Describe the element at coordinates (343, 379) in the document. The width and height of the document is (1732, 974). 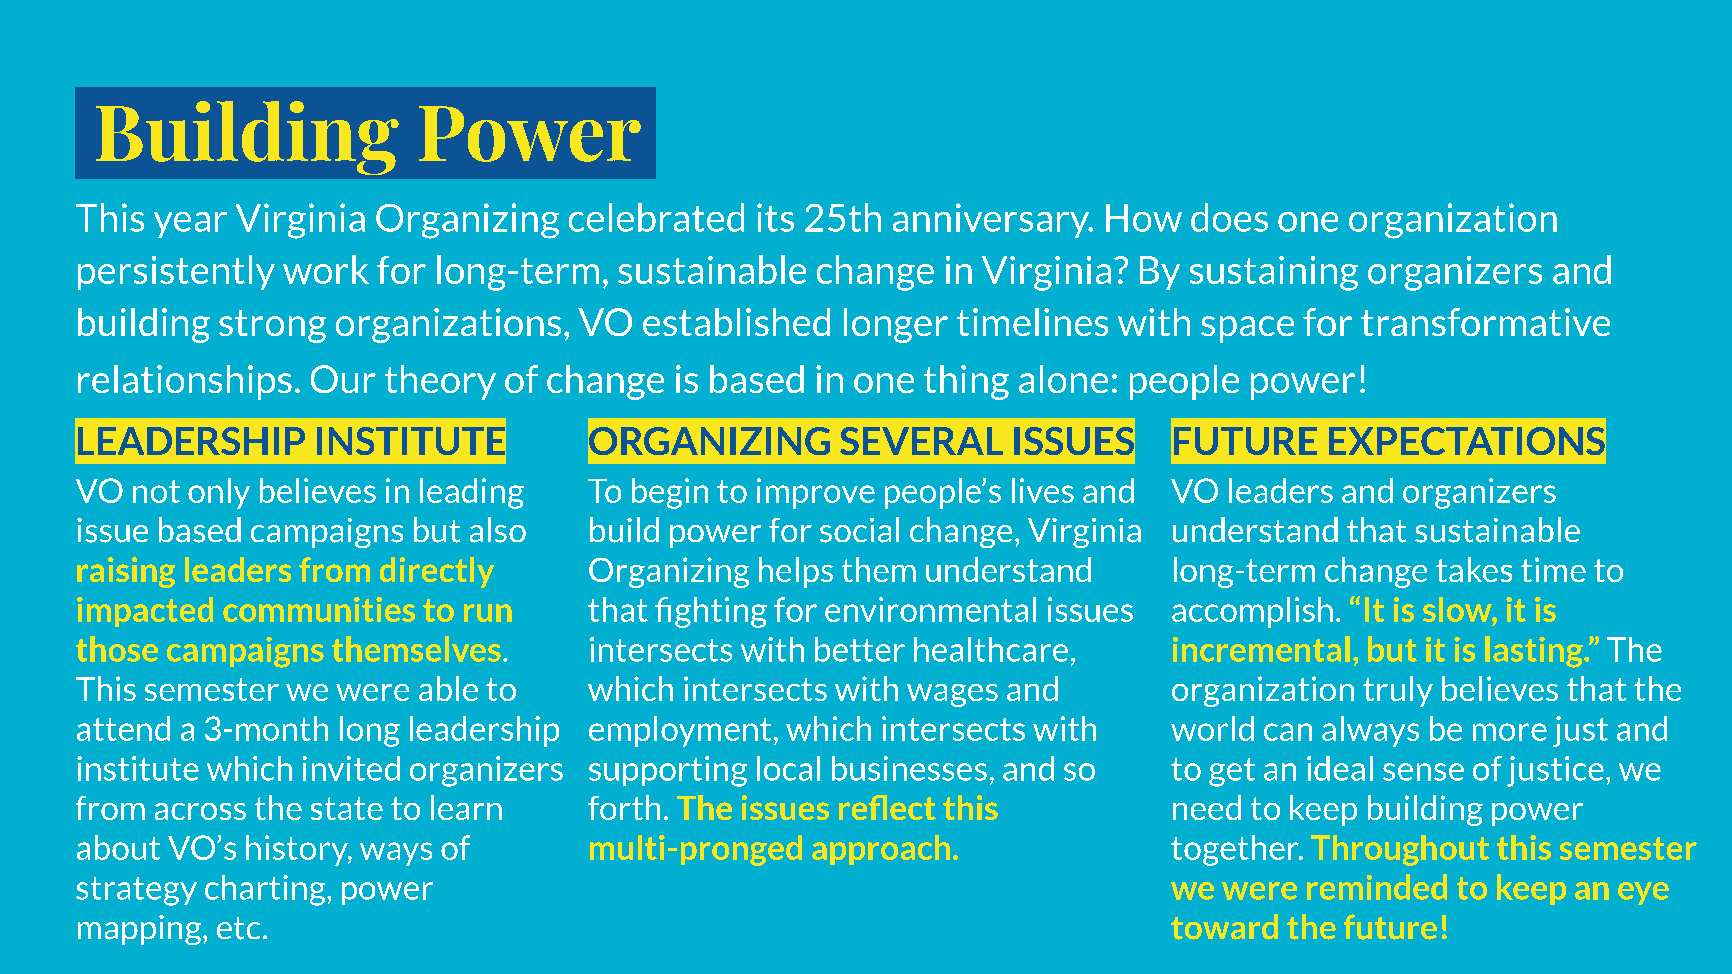
I see `Our` at that location.
